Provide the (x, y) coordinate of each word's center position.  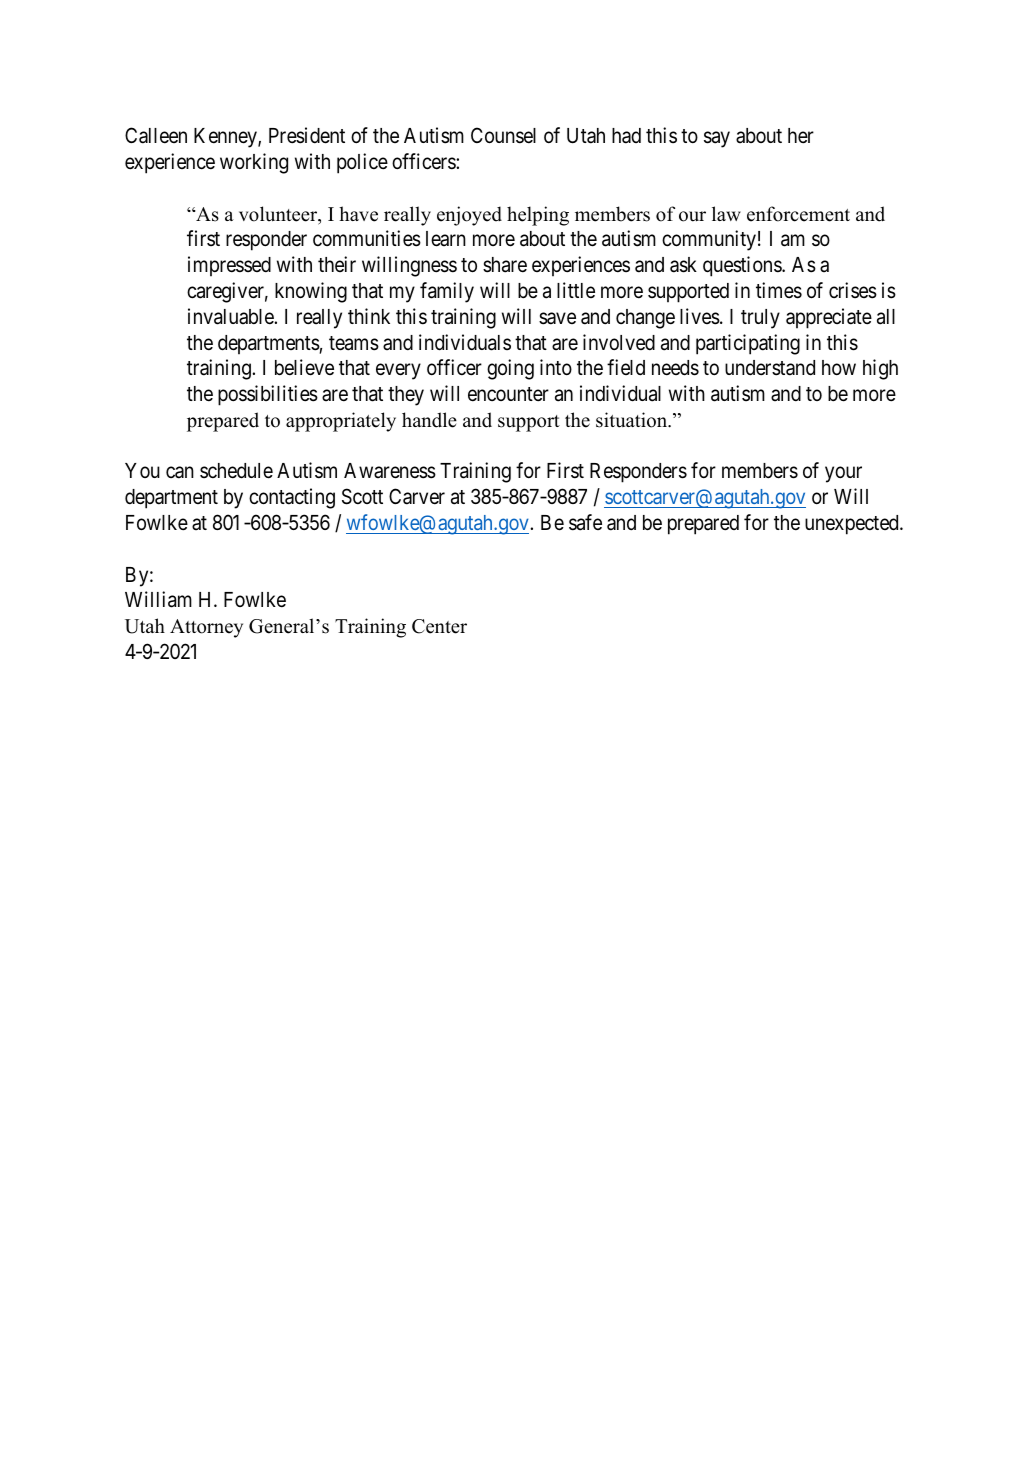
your (843, 475)
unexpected (853, 525)
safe (585, 522)
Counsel (503, 135)
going (510, 369)
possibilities (268, 395)
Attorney (206, 628)
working (254, 163)
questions (743, 266)
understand (770, 368)
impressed (229, 266)
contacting (292, 498)
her (801, 136)
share (505, 265)
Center (439, 626)
